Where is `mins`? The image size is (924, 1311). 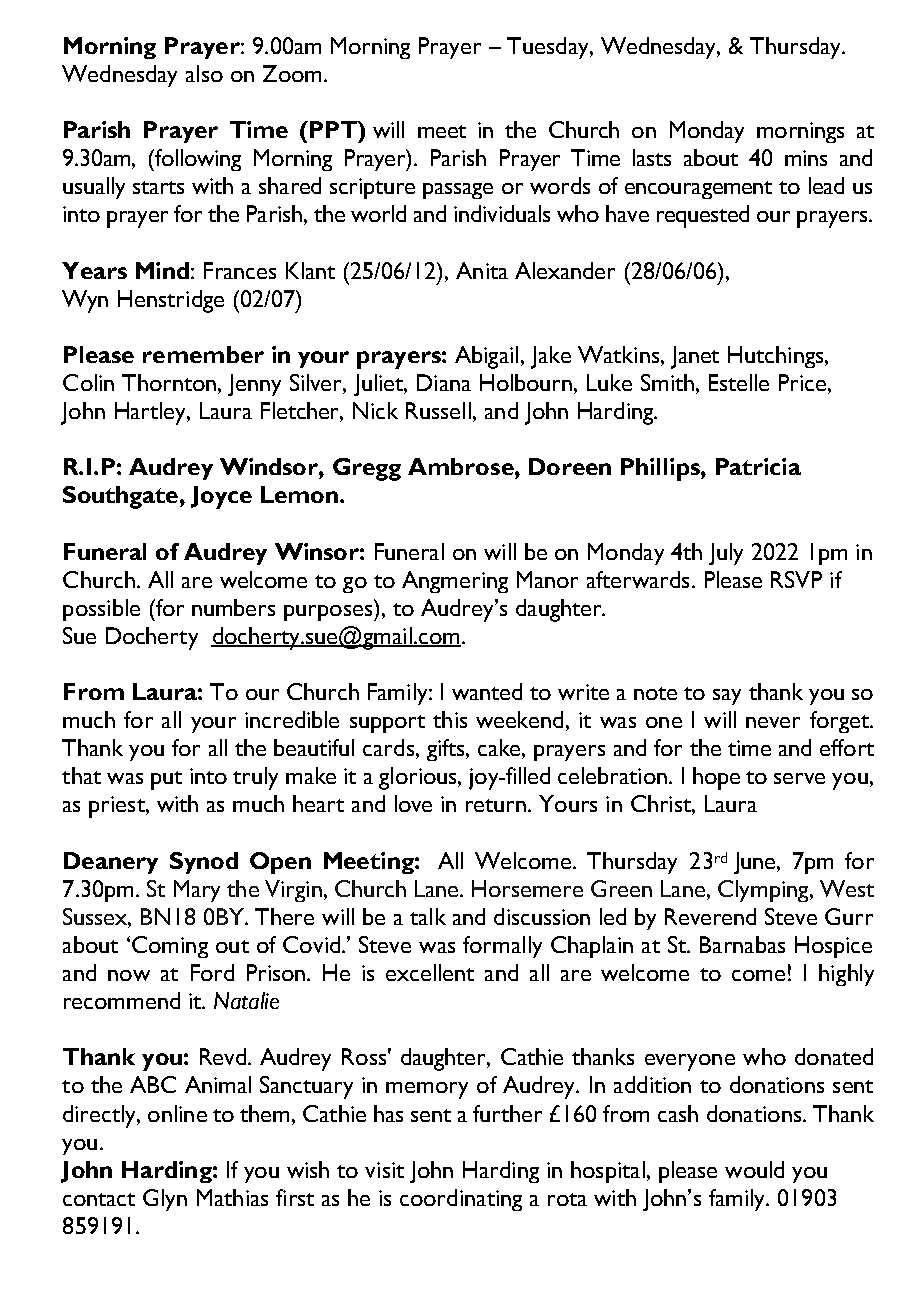
mins is located at coordinates (806, 158).
